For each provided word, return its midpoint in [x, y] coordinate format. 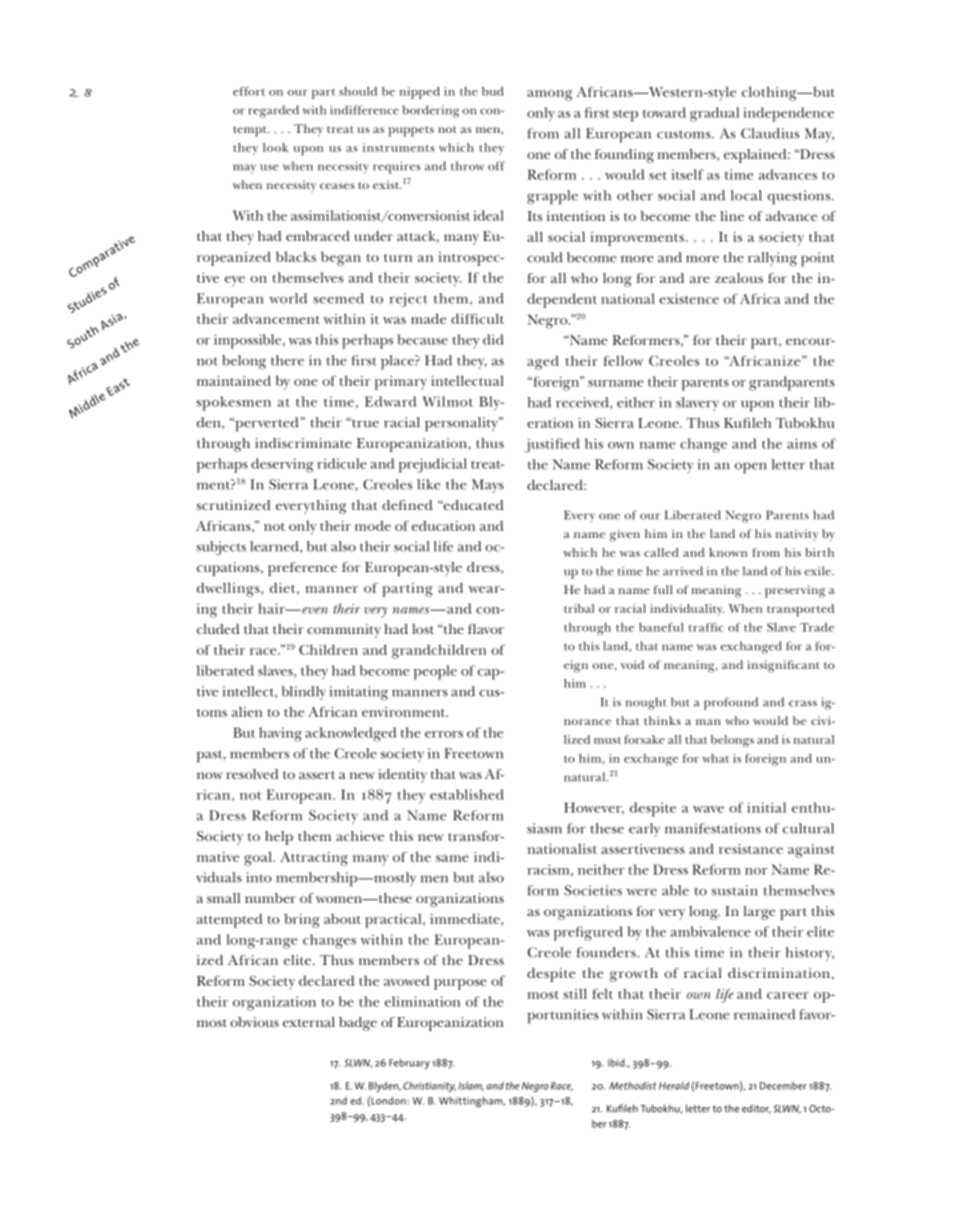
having [280, 734]
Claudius [770, 133]
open [751, 468]
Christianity [429, 1087]
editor [756, 1109]
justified [552, 445]
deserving [282, 465]
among [550, 95]
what [715, 758]
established [467, 794]
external [309, 1022]
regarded [273, 111]
